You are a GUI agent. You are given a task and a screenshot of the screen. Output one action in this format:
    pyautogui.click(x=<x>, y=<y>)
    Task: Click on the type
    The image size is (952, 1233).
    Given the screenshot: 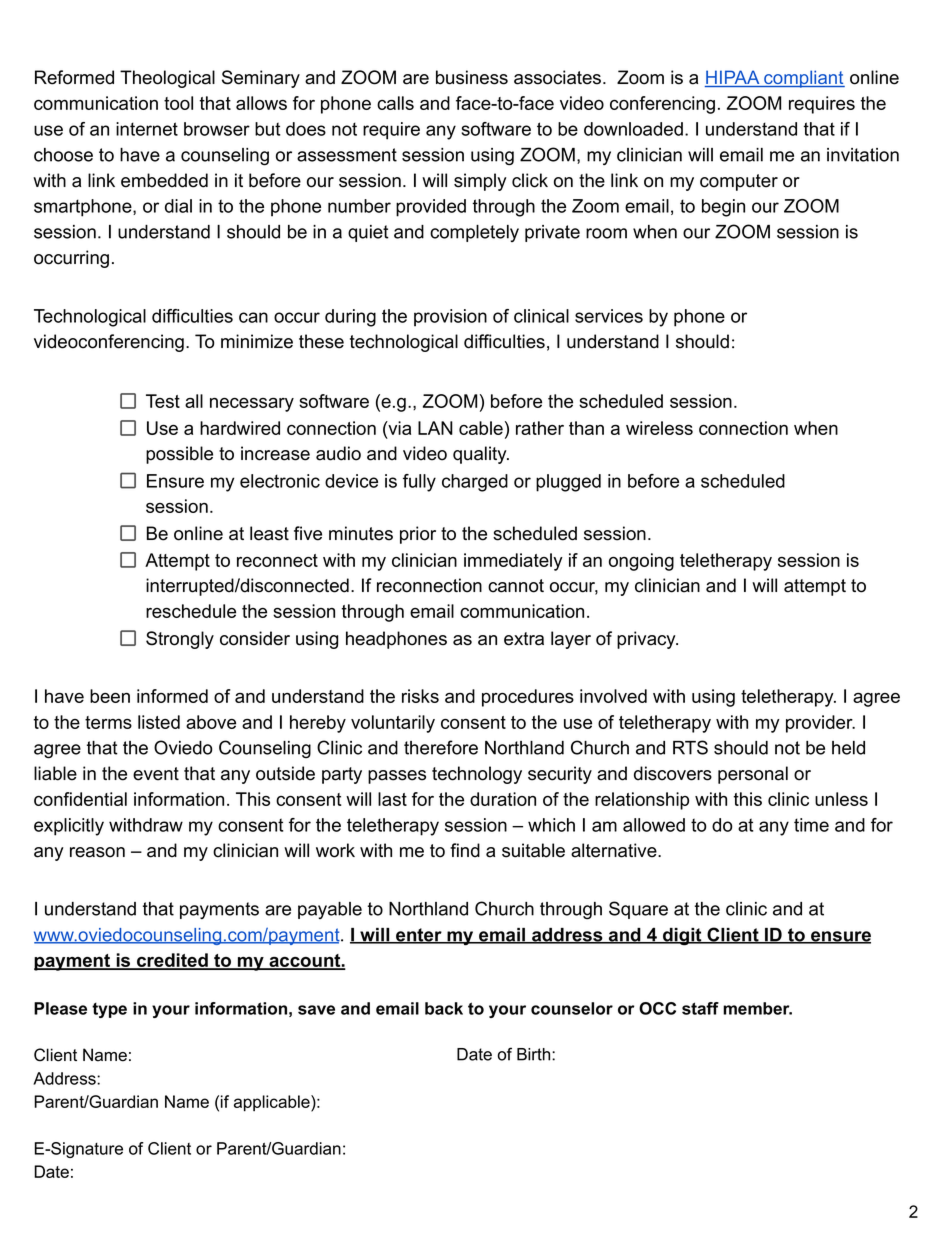 What is the action you would take?
    pyautogui.click(x=109, y=1010)
